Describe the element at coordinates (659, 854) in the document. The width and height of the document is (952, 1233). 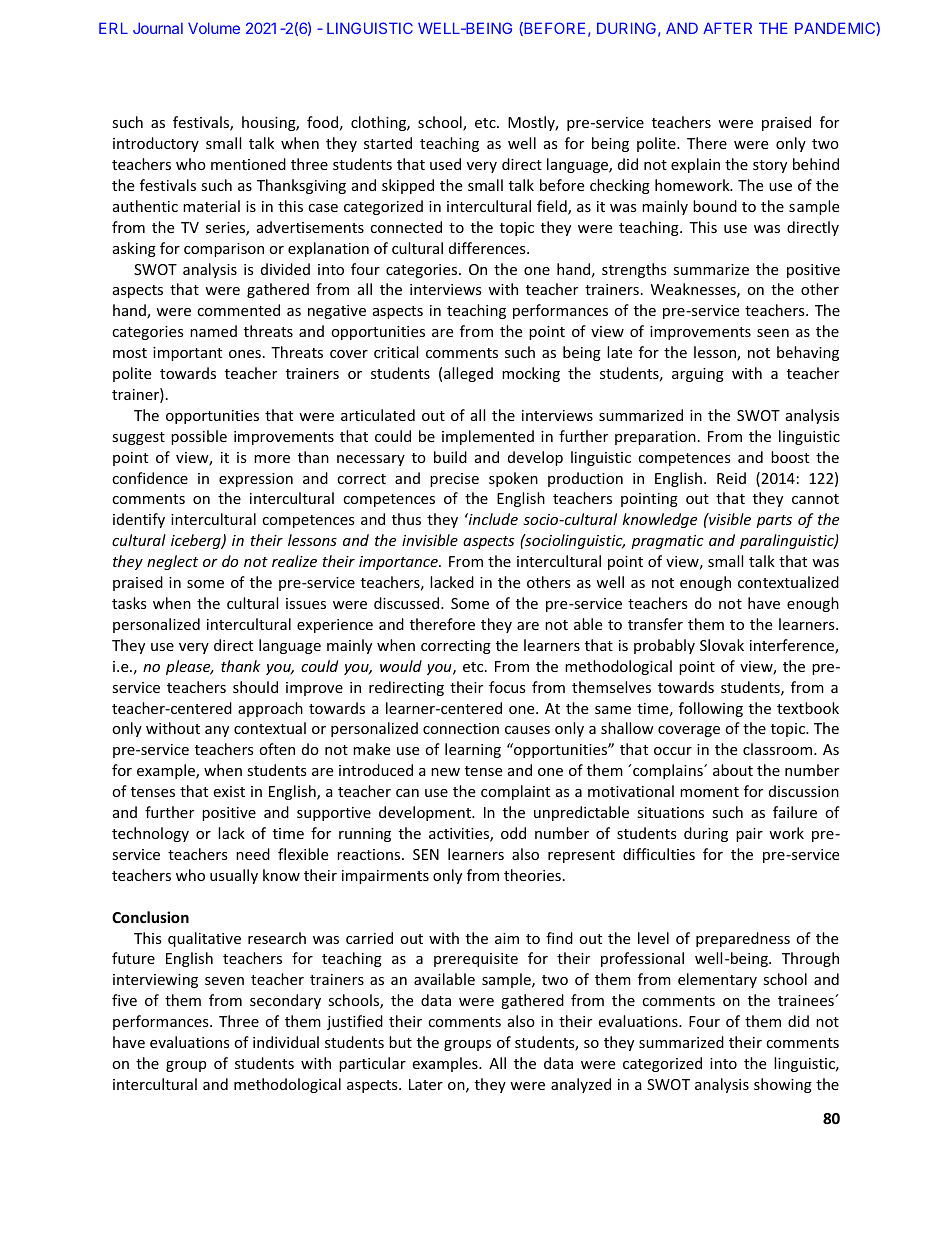
I see `difficulties` at that location.
